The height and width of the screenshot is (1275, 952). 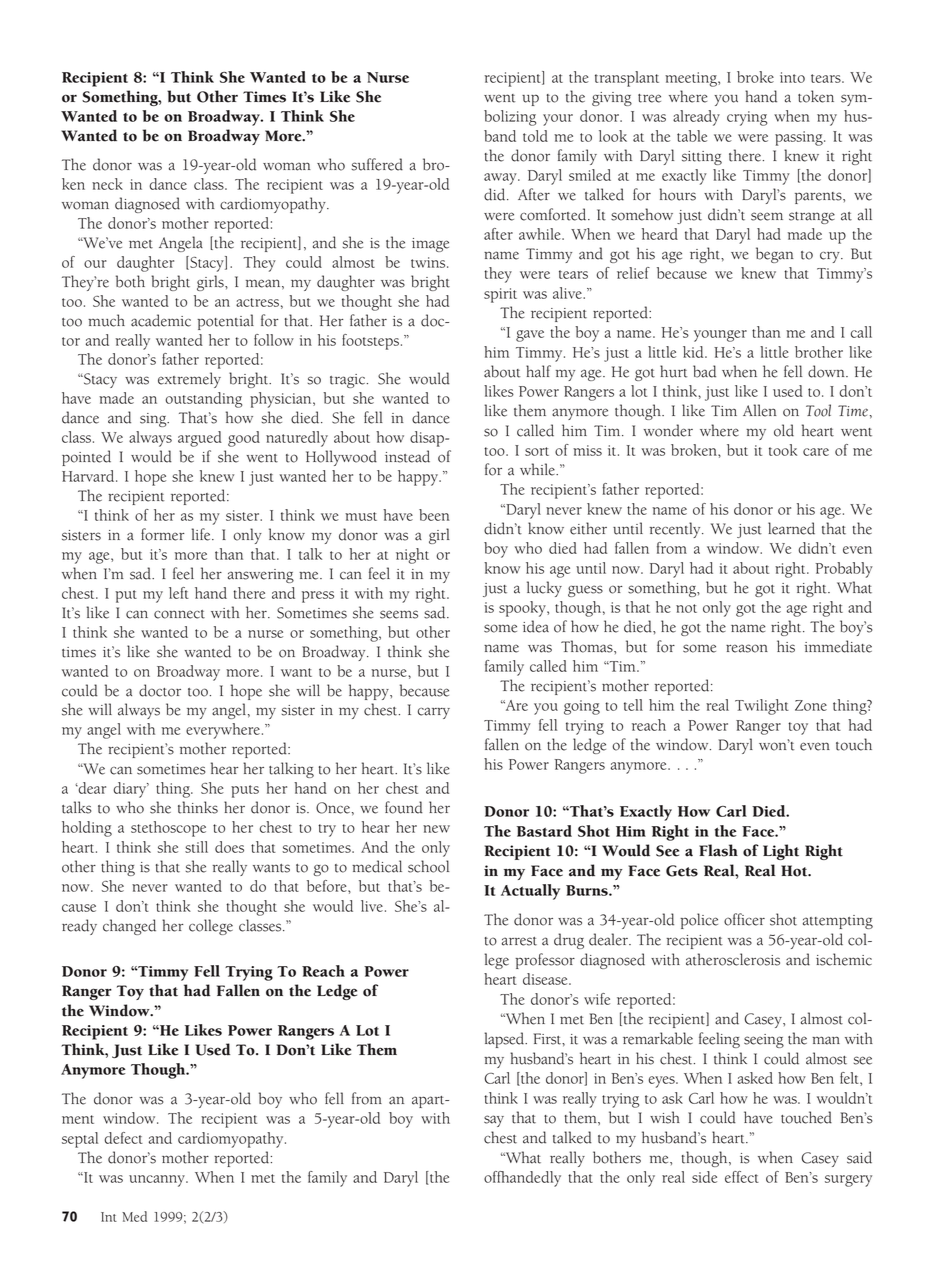 I want to click on took, so click(x=783, y=450).
